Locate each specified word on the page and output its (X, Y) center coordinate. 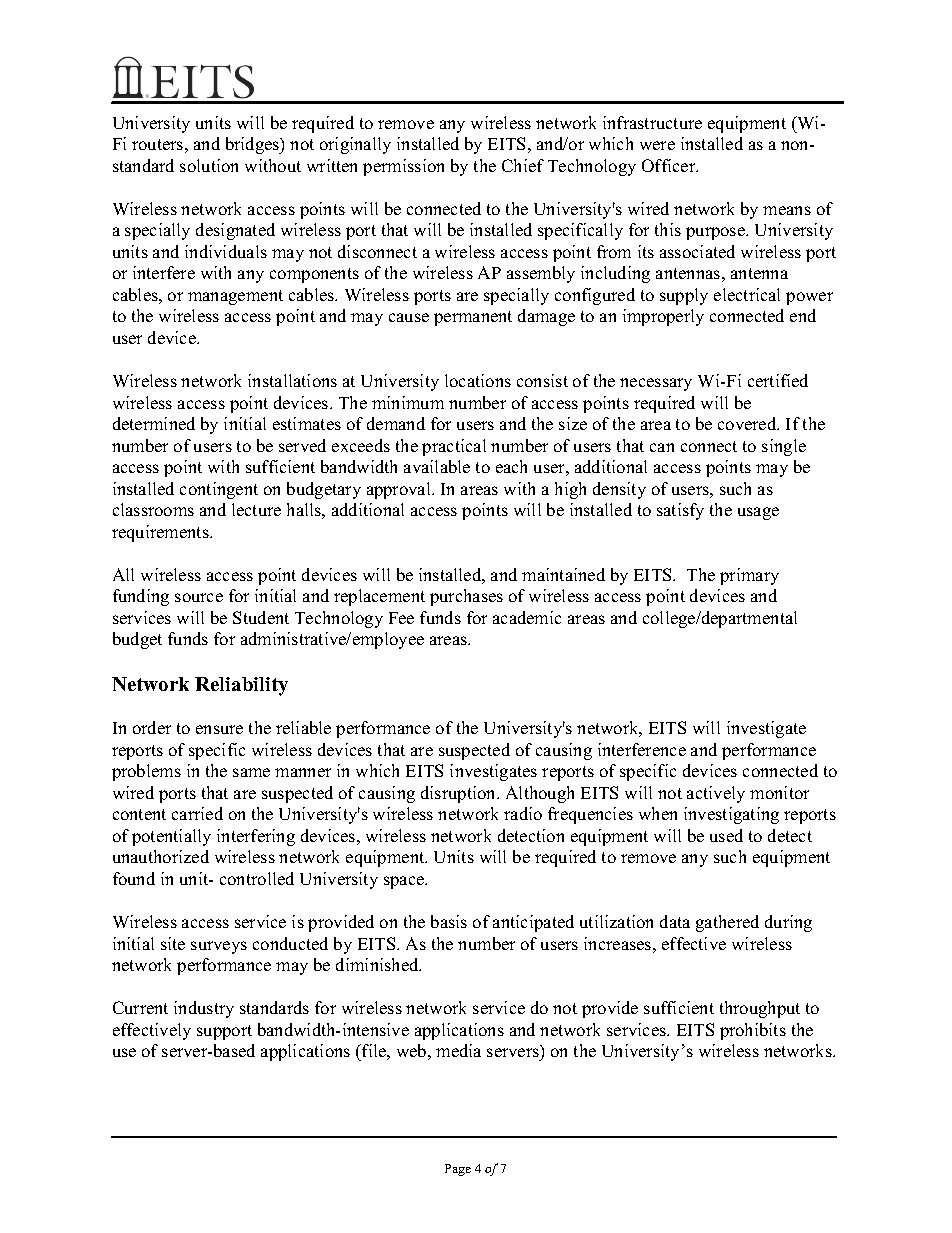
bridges (254, 145)
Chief (523, 165)
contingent (219, 490)
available (437, 466)
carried (197, 813)
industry (204, 1009)
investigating (731, 815)
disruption (460, 794)
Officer (670, 165)
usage (758, 513)
